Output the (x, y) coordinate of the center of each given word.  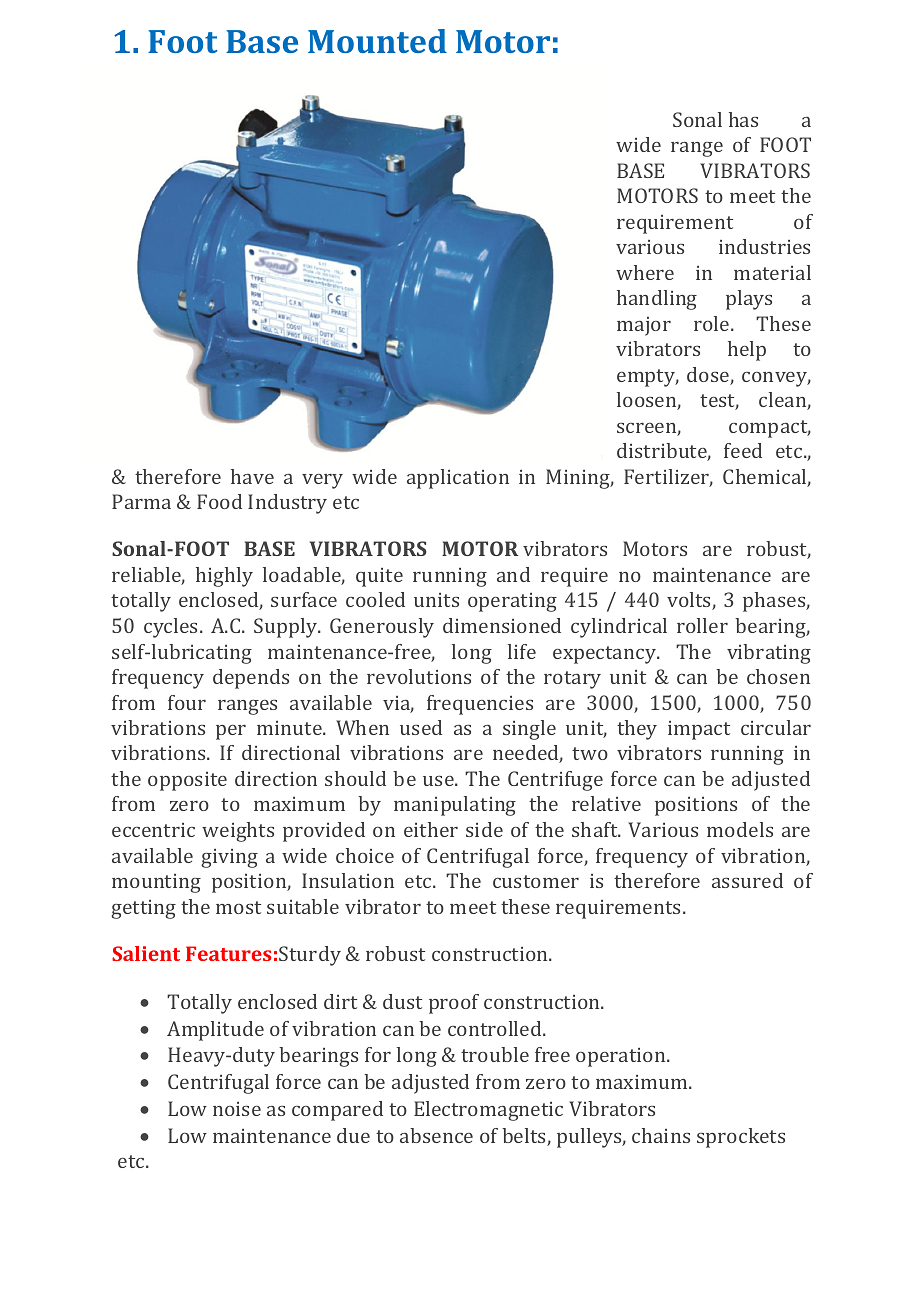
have (252, 476)
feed (743, 450)
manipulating (455, 806)
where (645, 272)
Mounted (377, 41)
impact (699, 730)
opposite (187, 781)
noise (237, 1109)
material (772, 272)
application (458, 479)
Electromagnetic (488, 1111)
